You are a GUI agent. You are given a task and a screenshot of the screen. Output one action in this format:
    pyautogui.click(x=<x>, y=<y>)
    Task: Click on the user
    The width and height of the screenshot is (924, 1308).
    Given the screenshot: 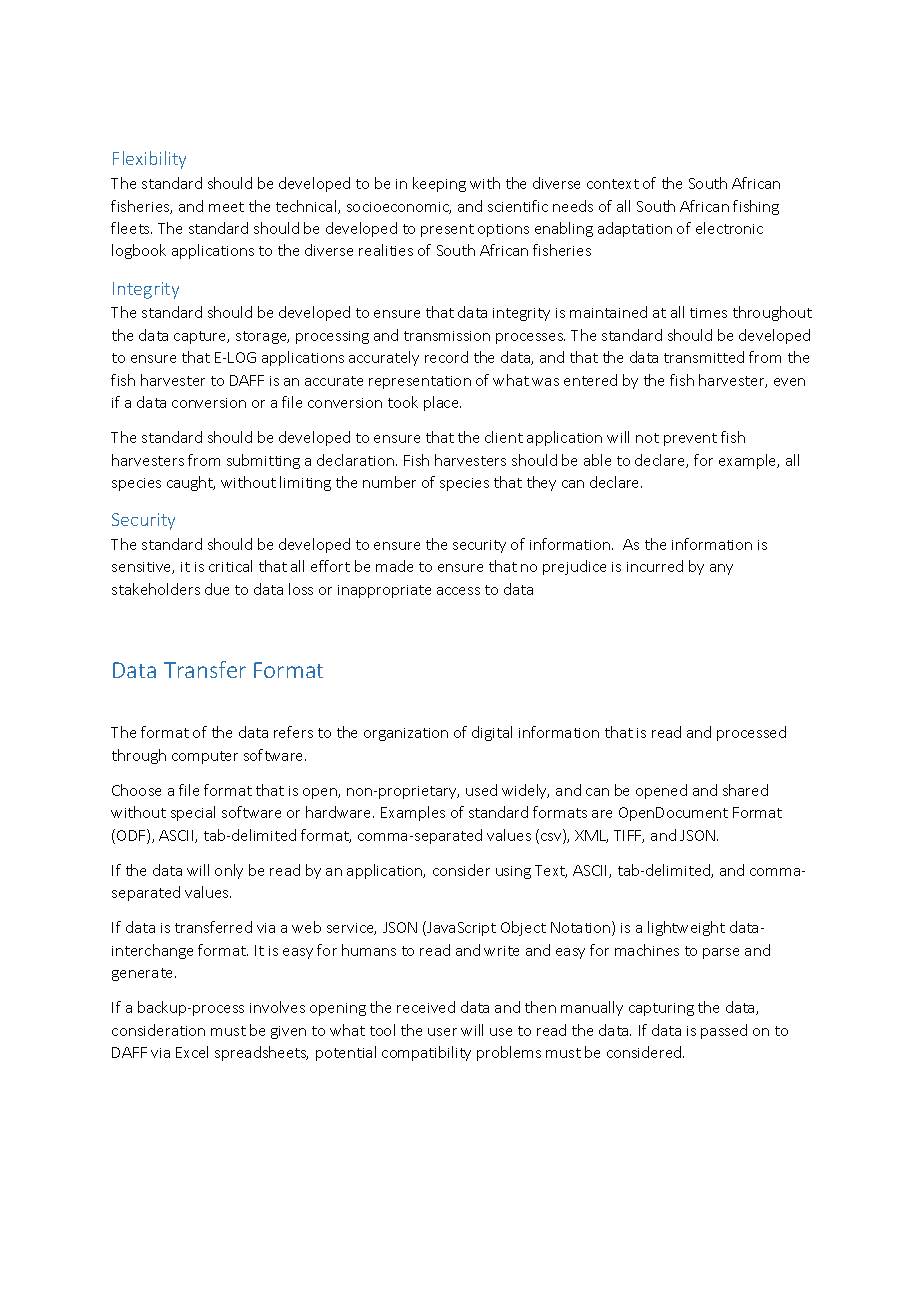 What is the action you would take?
    pyautogui.click(x=442, y=1032)
